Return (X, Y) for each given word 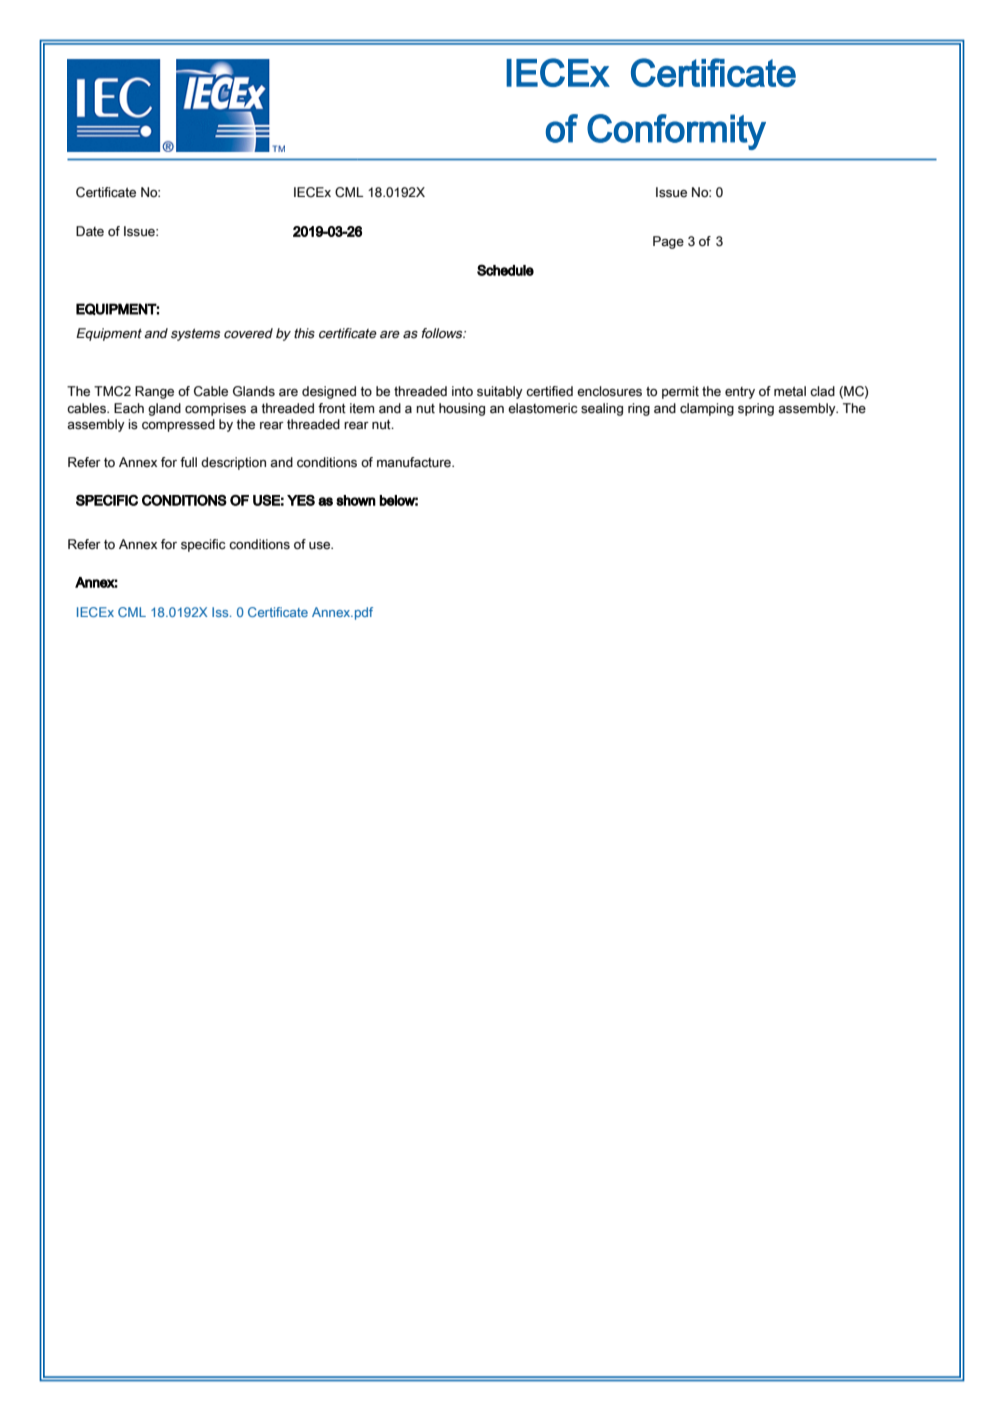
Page (668, 242)
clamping (707, 409)
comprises (215, 409)
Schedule (505, 270)
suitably (500, 392)
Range (154, 392)
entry (740, 393)
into (462, 391)
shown (356, 500)
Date (90, 231)
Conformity (676, 132)
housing (462, 409)
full (188, 462)
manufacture (415, 462)
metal (790, 391)
